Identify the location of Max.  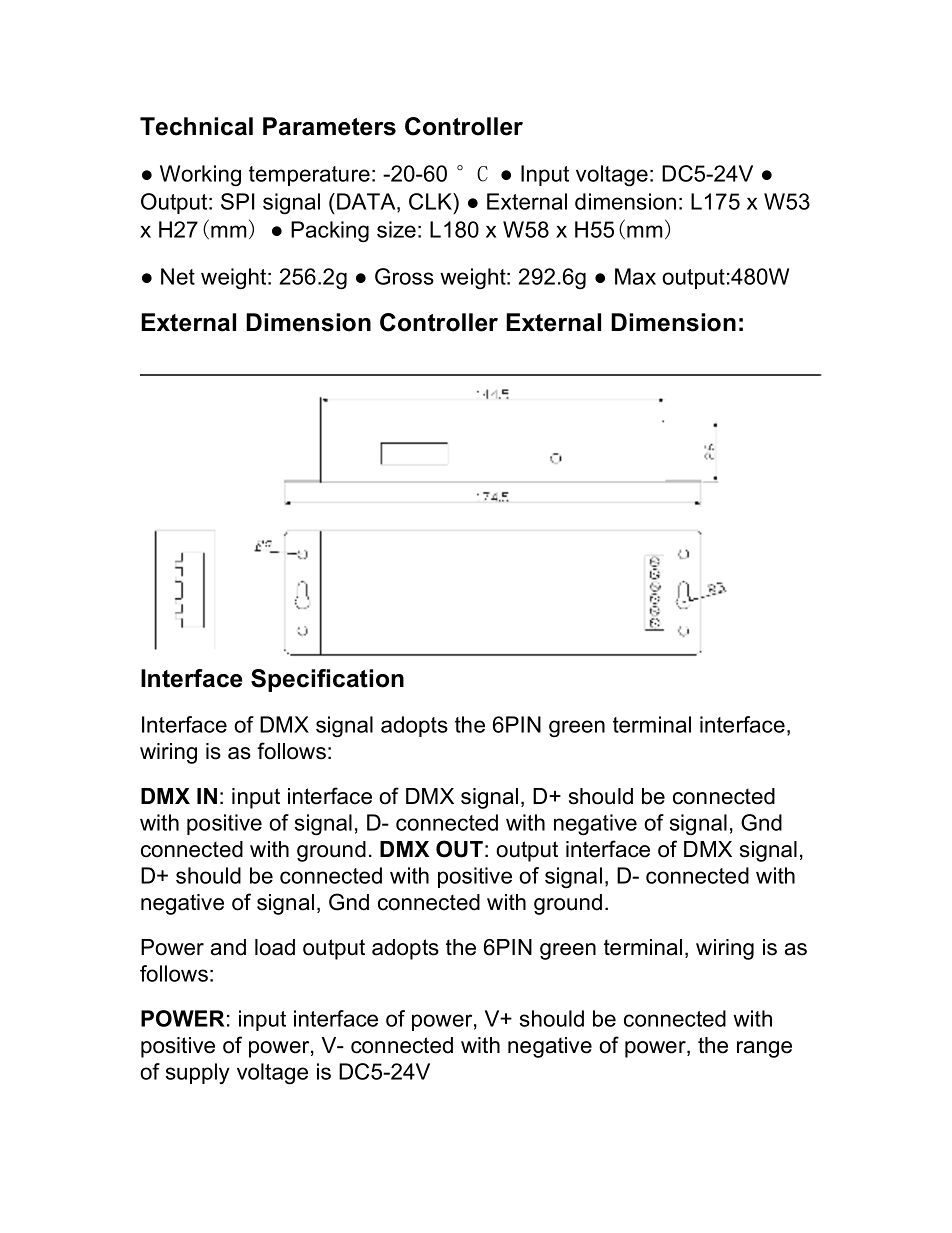
(635, 276).
